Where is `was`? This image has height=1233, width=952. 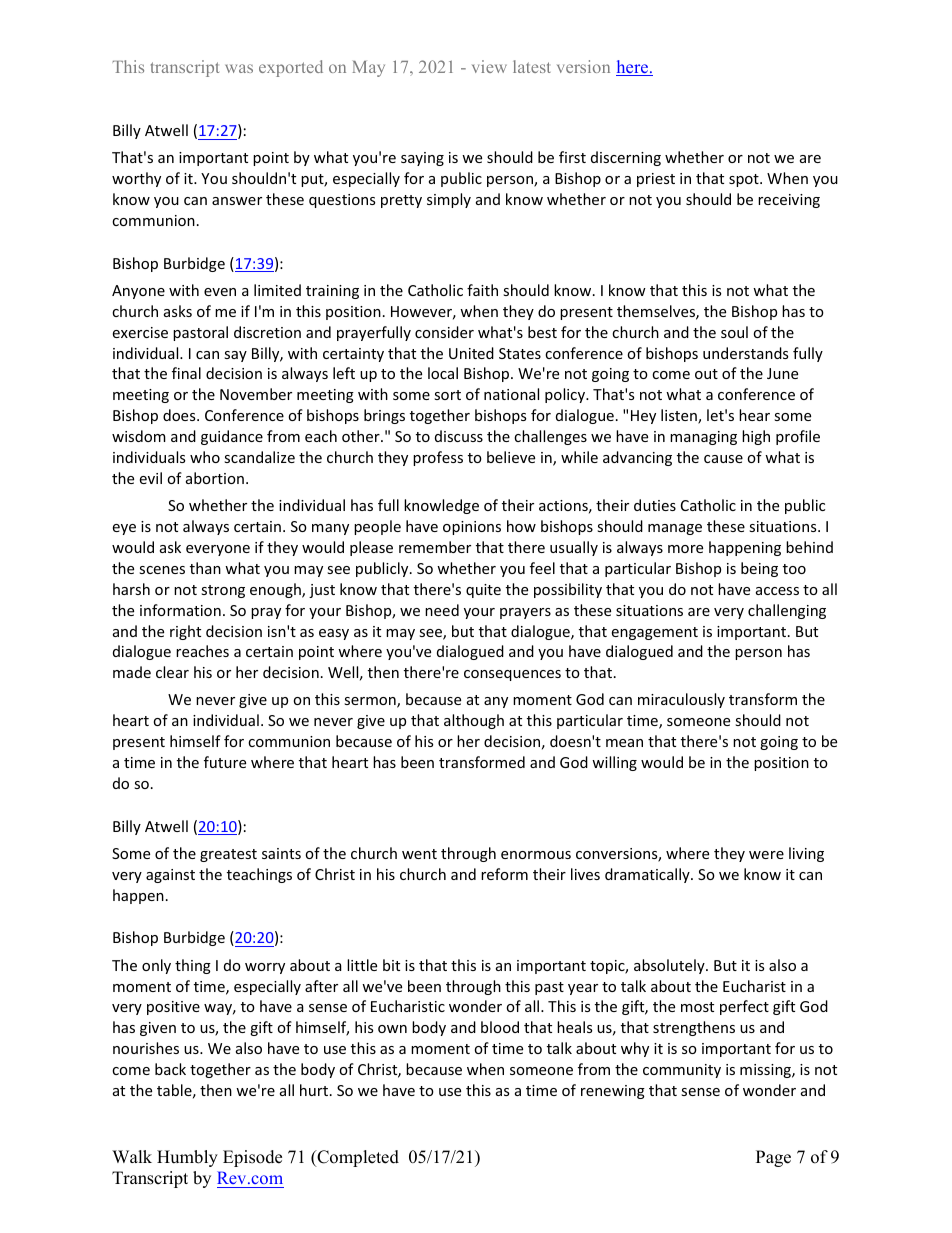 was is located at coordinates (239, 68).
